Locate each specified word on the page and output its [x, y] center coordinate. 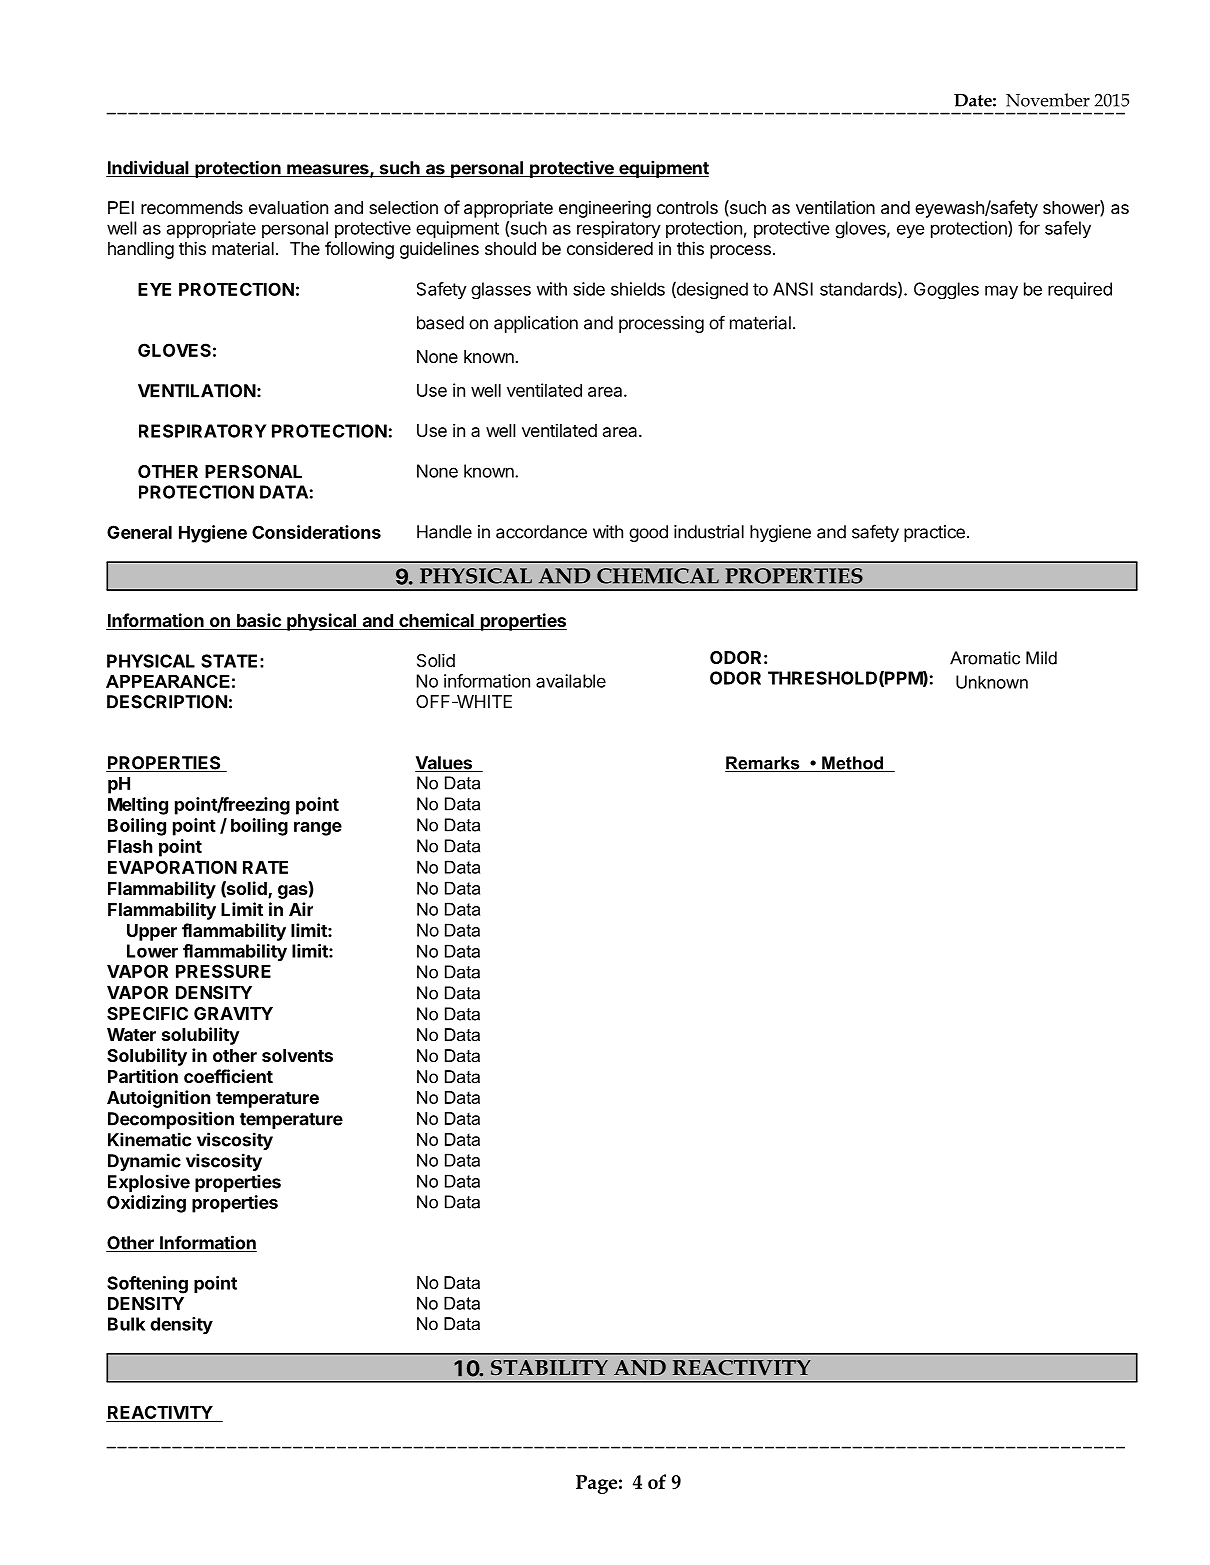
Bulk [126, 1324]
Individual [148, 168]
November [1048, 100]
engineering [605, 209]
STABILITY [549, 1368]
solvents [297, 1055]
